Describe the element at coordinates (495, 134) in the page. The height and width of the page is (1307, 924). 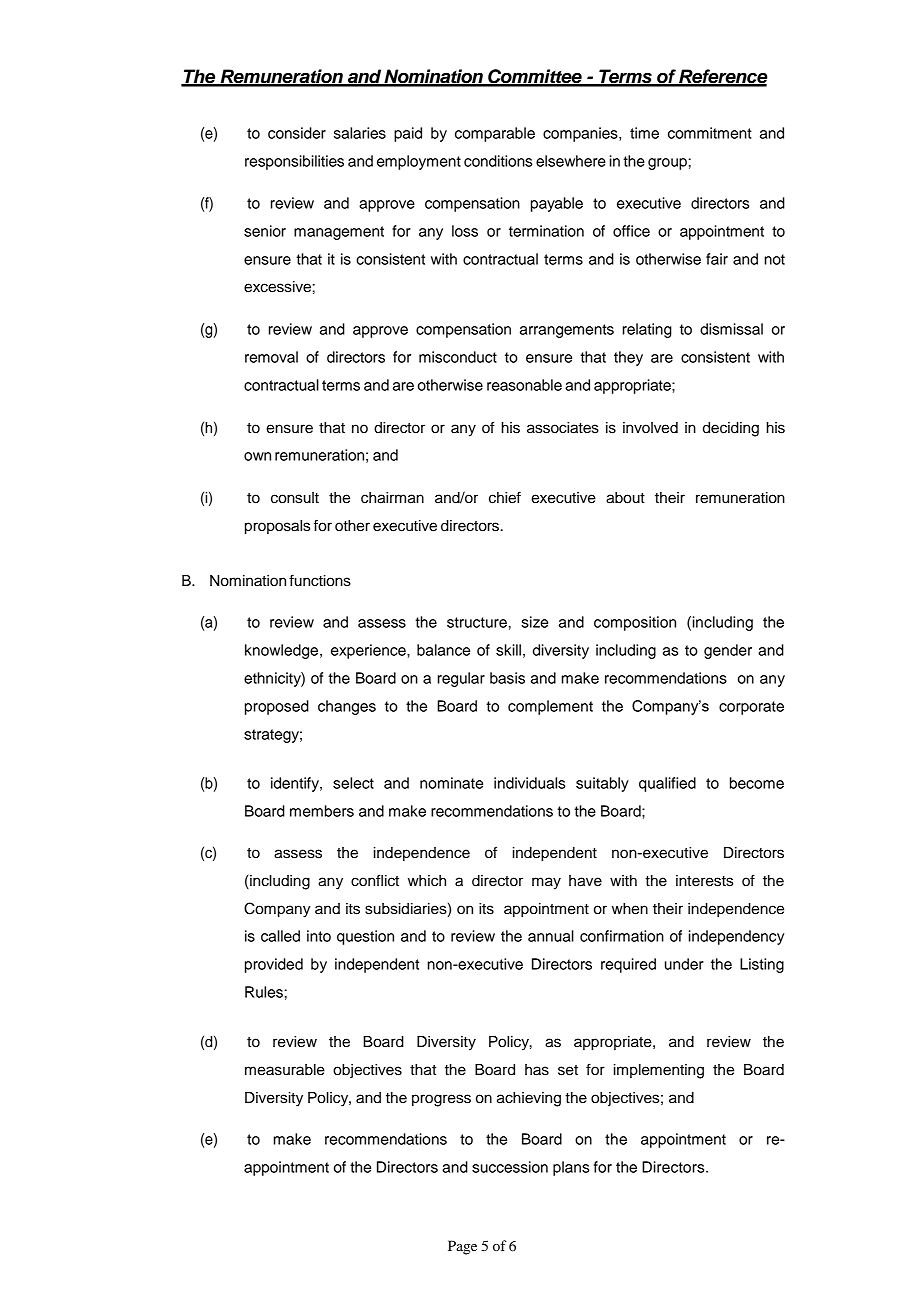
I see `comparable` at that location.
